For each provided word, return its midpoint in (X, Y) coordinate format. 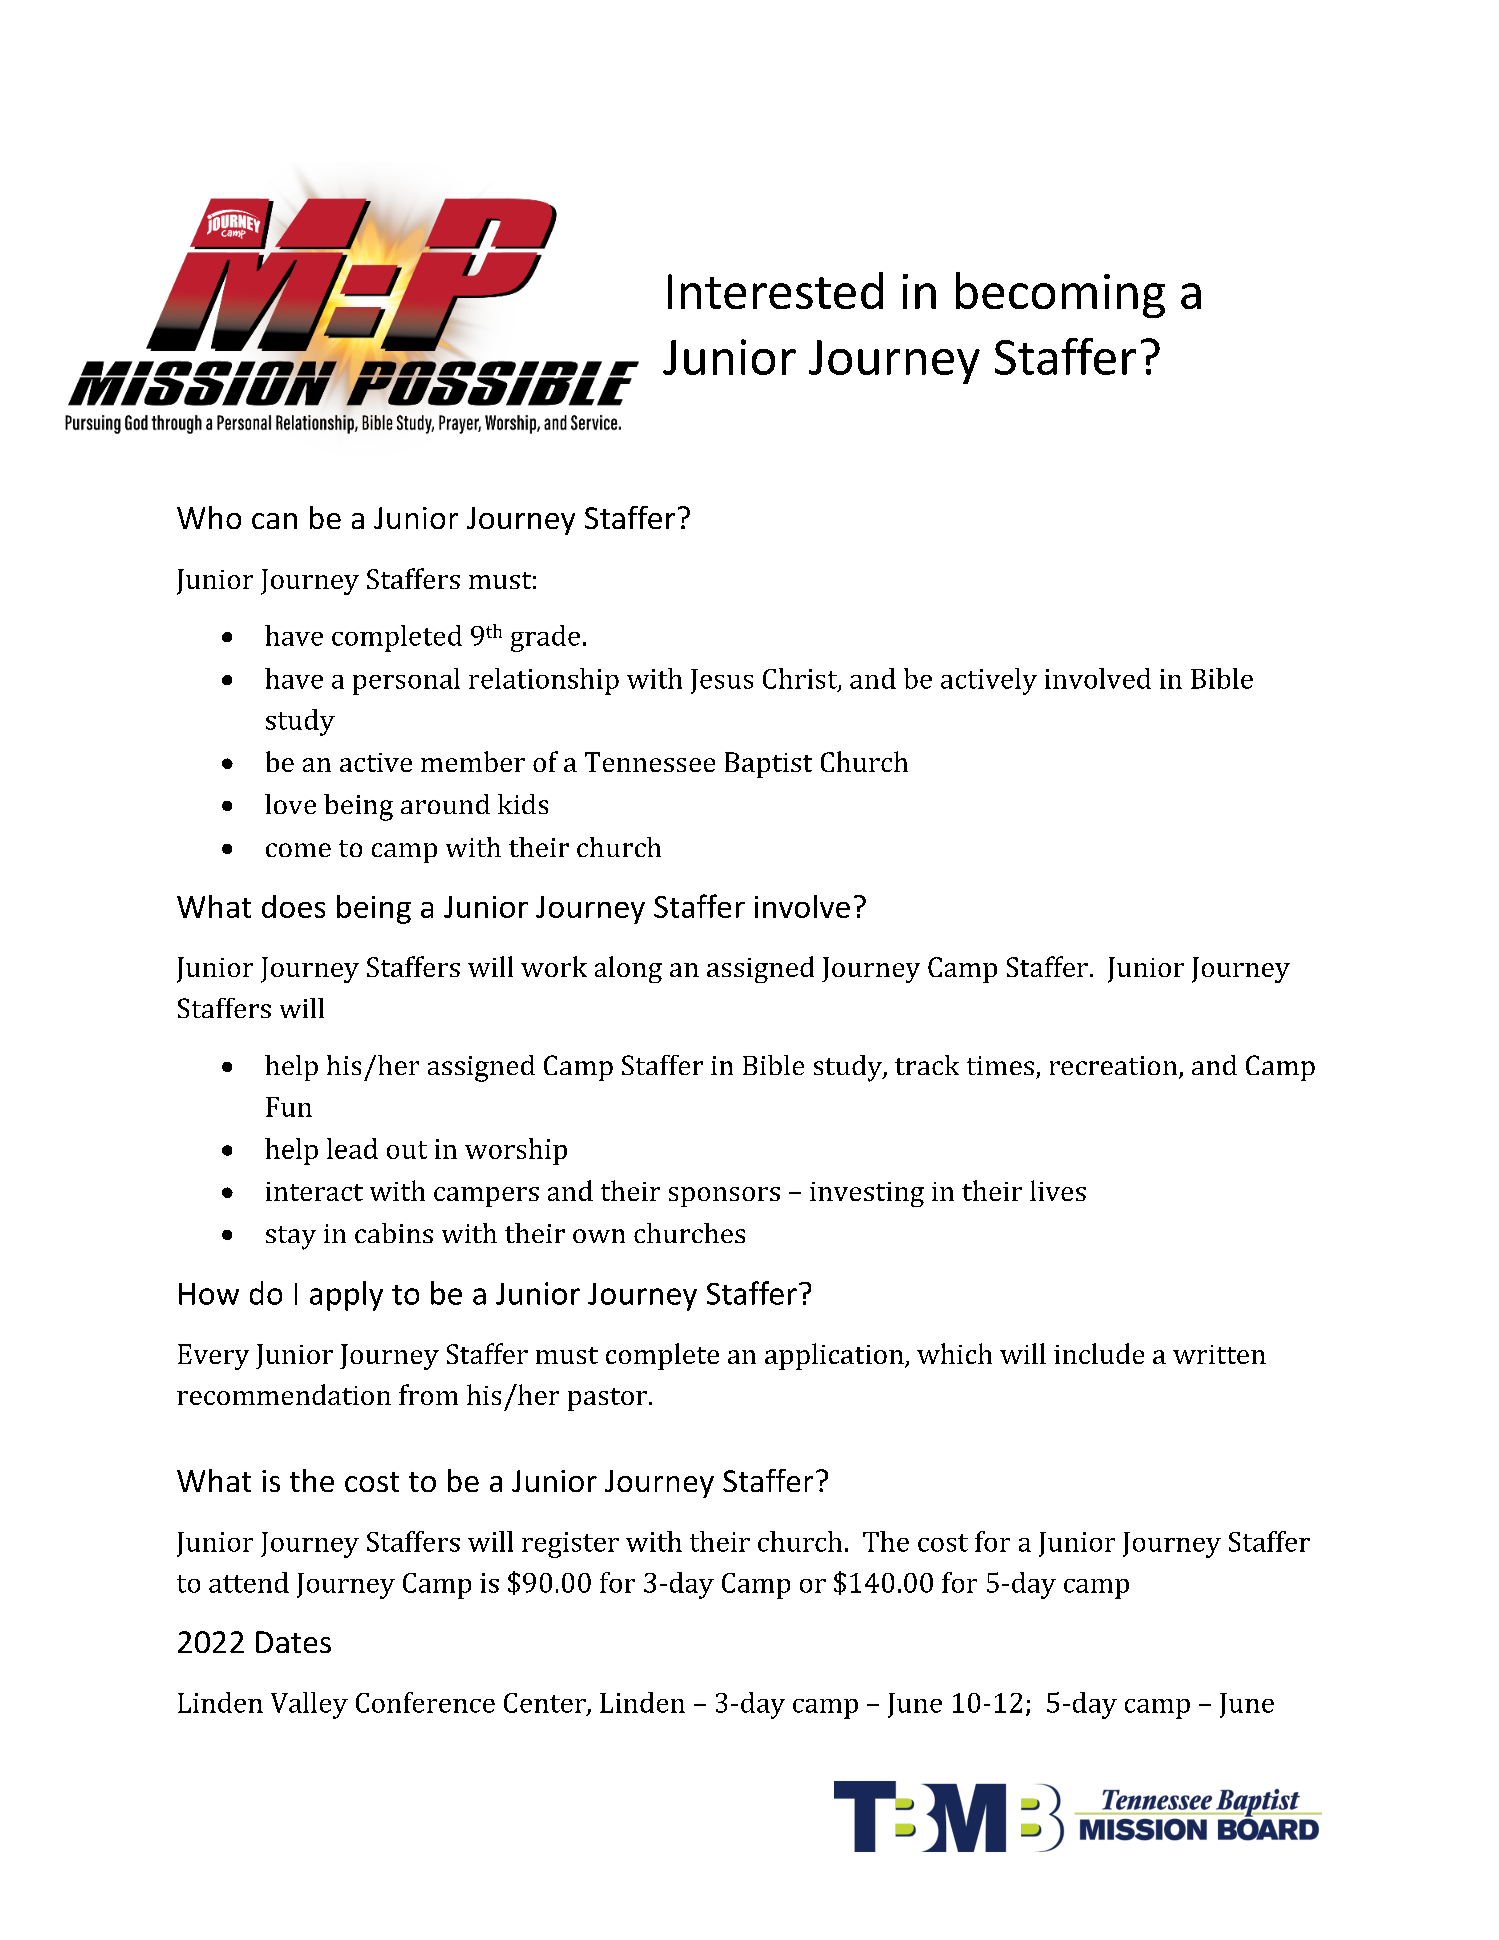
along (628, 969)
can (274, 521)
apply (346, 1296)
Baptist (768, 765)
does (293, 906)
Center (546, 1704)
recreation (1115, 1067)
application (835, 1356)
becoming (1060, 295)
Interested (775, 290)
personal (406, 681)
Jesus (722, 681)
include (1099, 1353)
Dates (293, 1642)
